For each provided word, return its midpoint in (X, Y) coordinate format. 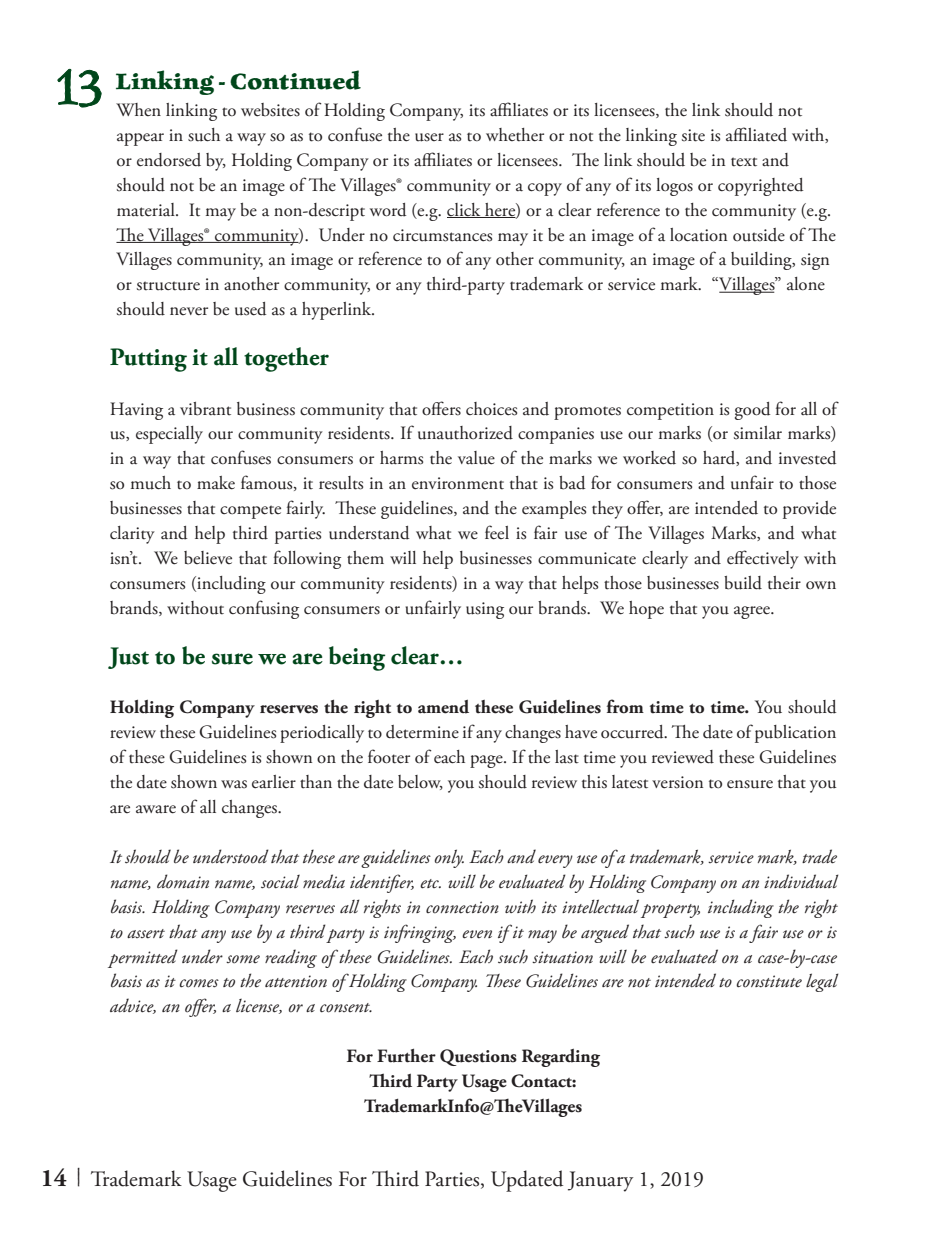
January (600, 1181)
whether (515, 135)
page (487, 761)
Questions (478, 1057)
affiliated (756, 134)
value (476, 458)
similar (758, 433)
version (677, 782)
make (216, 483)
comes (199, 983)
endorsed (169, 160)
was (234, 784)
